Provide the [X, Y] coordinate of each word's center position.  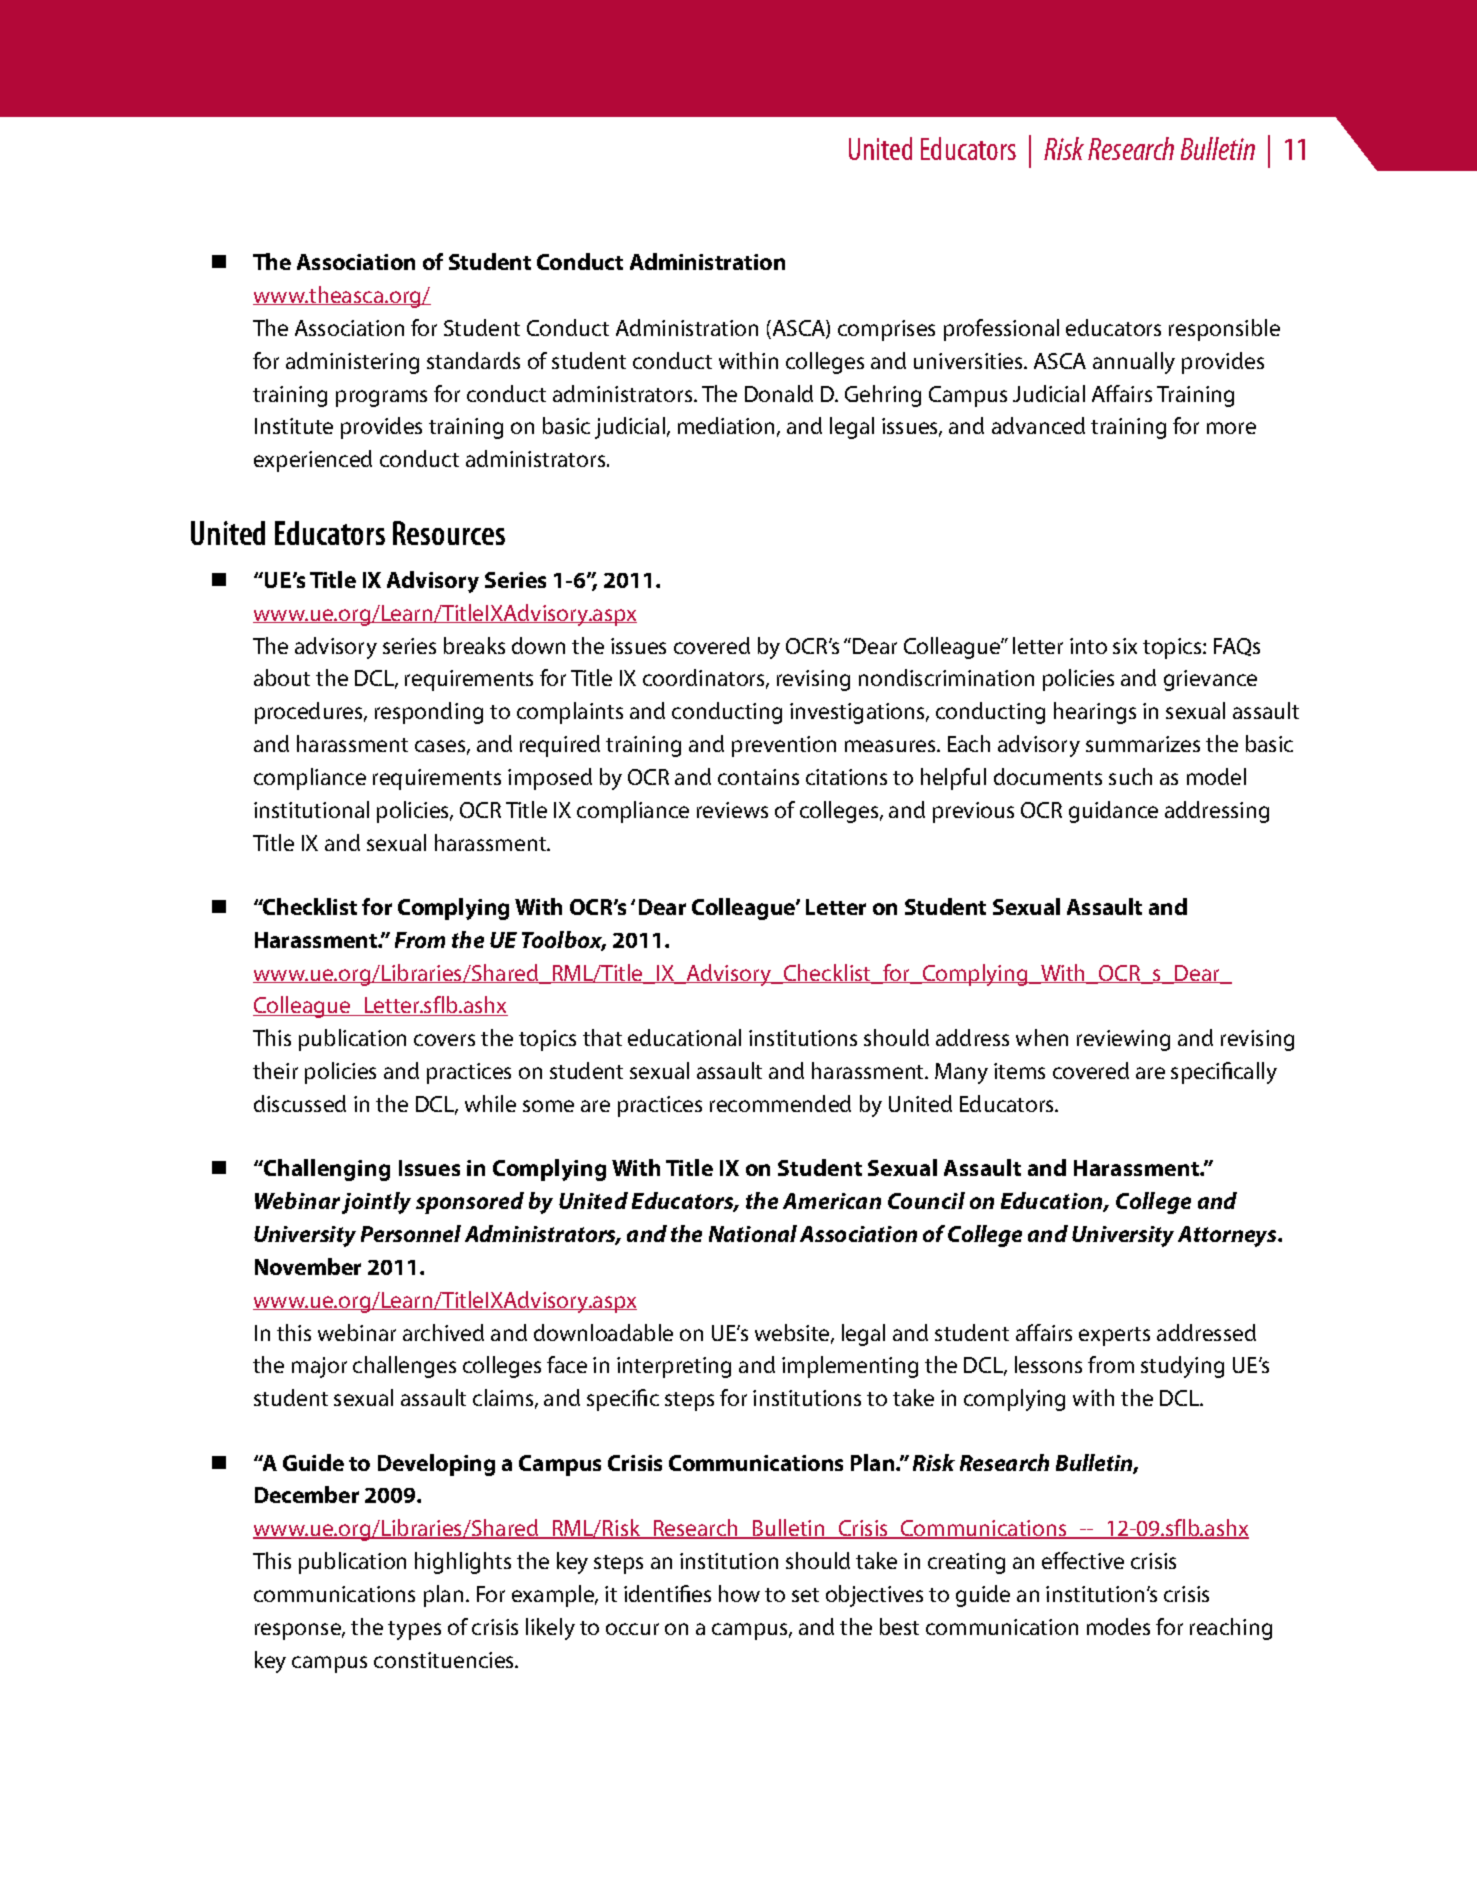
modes [1118, 1626]
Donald [779, 393]
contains [758, 777]
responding [429, 713]
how [739, 1593]
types [414, 1630]
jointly [376, 1203]
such [1130, 776]
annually [1134, 363]
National [753, 1233]
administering [352, 363]
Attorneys [1228, 1236]
